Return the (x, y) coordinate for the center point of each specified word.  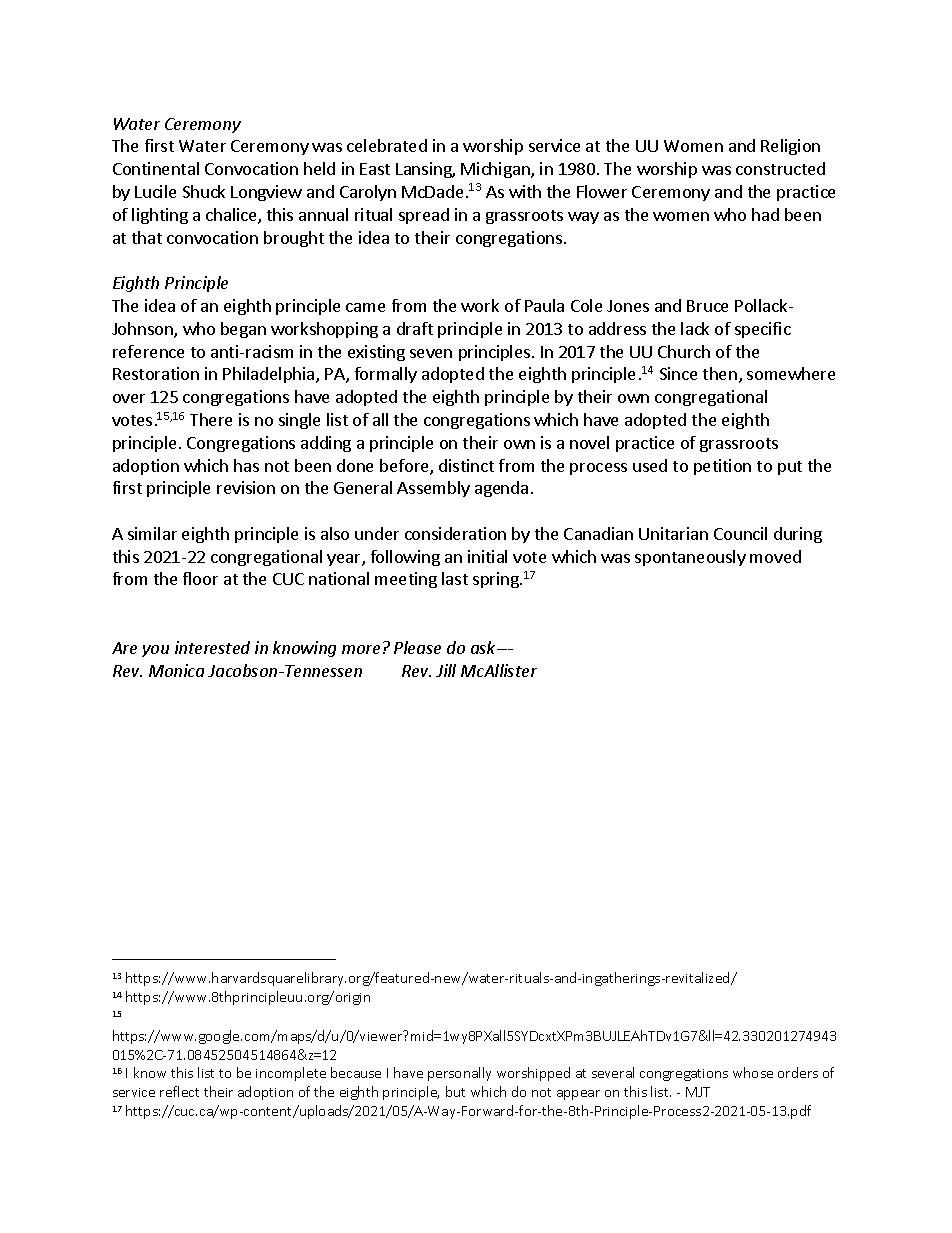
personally (459, 1074)
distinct (466, 465)
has (246, 465)
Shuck (204, 191)
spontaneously (690, 558)
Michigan (496, 170)
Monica (176, 670)
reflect (179, 1091)
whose (753, 1072)
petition (722, 467)
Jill (446, 670)
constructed (780, 168)
